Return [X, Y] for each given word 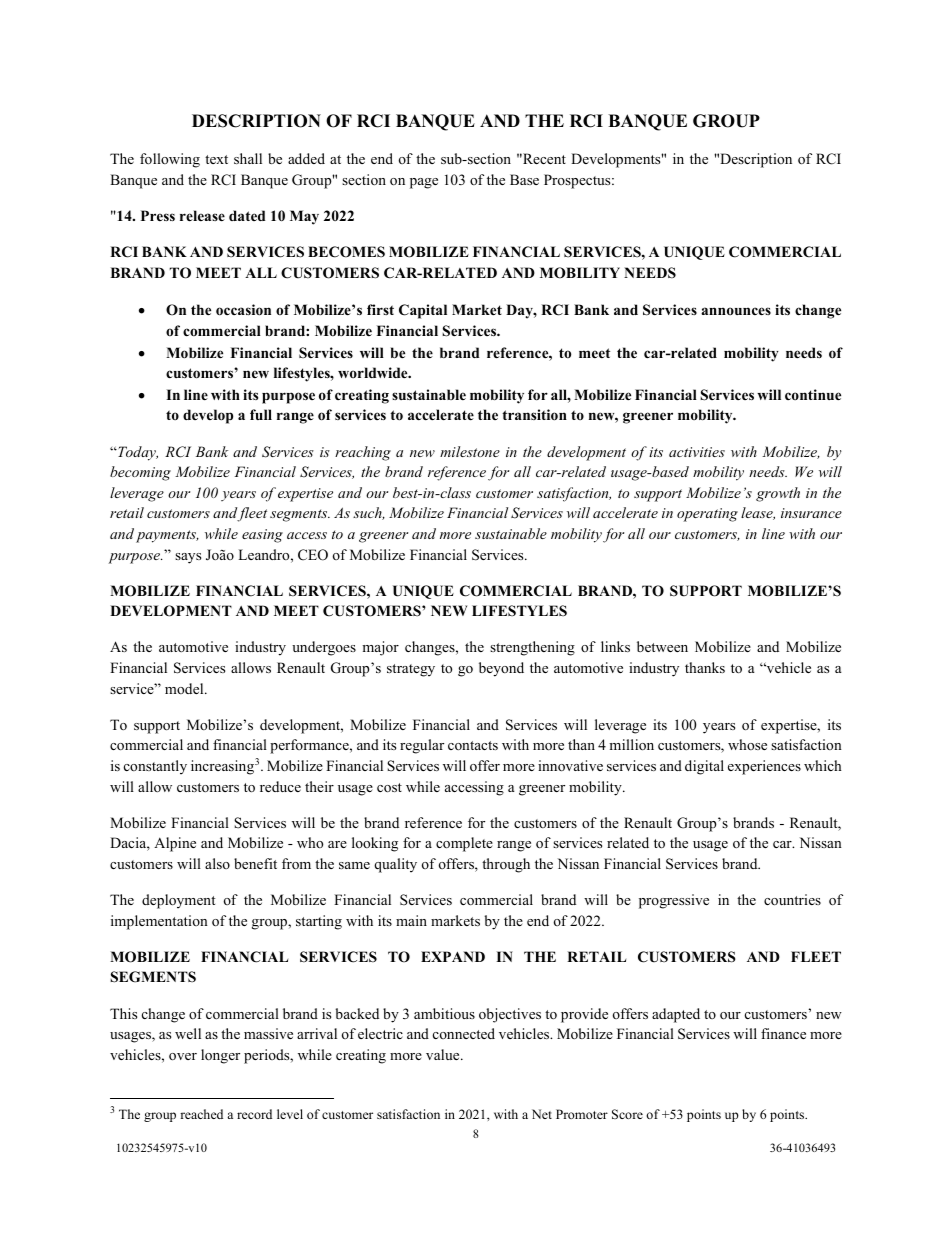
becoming [140, 473]
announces [736, 311]
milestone [470, 451]
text [216, 159]
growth [778, 494]
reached [201, 1114]
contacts [473, 745]
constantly [155, 767]
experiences [764, 767]
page [424, 183]
